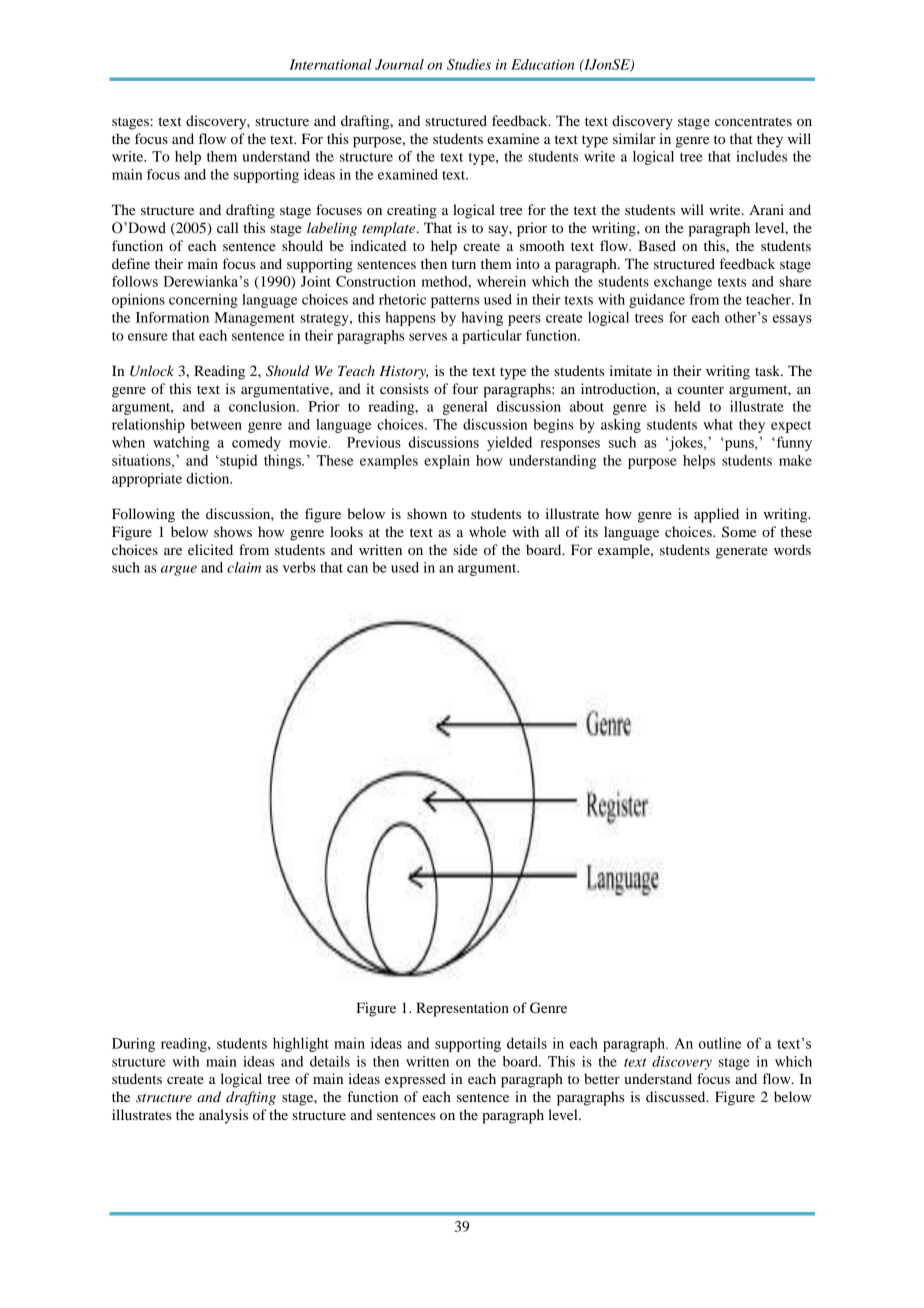 This document has width=924, height=1308. What do you see at coordinates (465, 549) in the document?
I see `side` at bounding box center [465, 549].
